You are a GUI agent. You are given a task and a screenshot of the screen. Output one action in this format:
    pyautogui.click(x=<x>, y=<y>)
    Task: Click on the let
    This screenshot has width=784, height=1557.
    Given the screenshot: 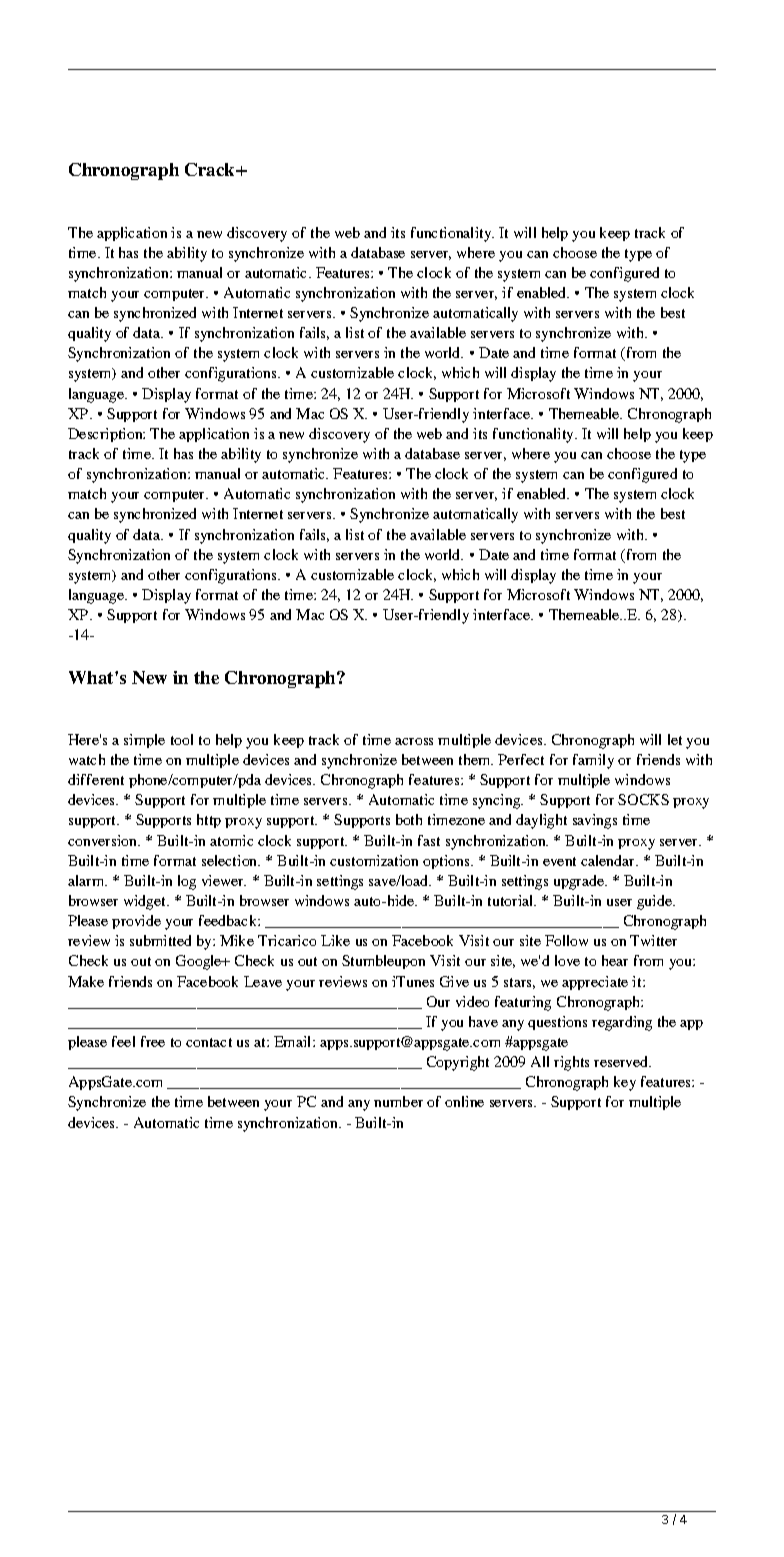 What is the action you would take?
    pyautogui.click(x=675, y=739)
